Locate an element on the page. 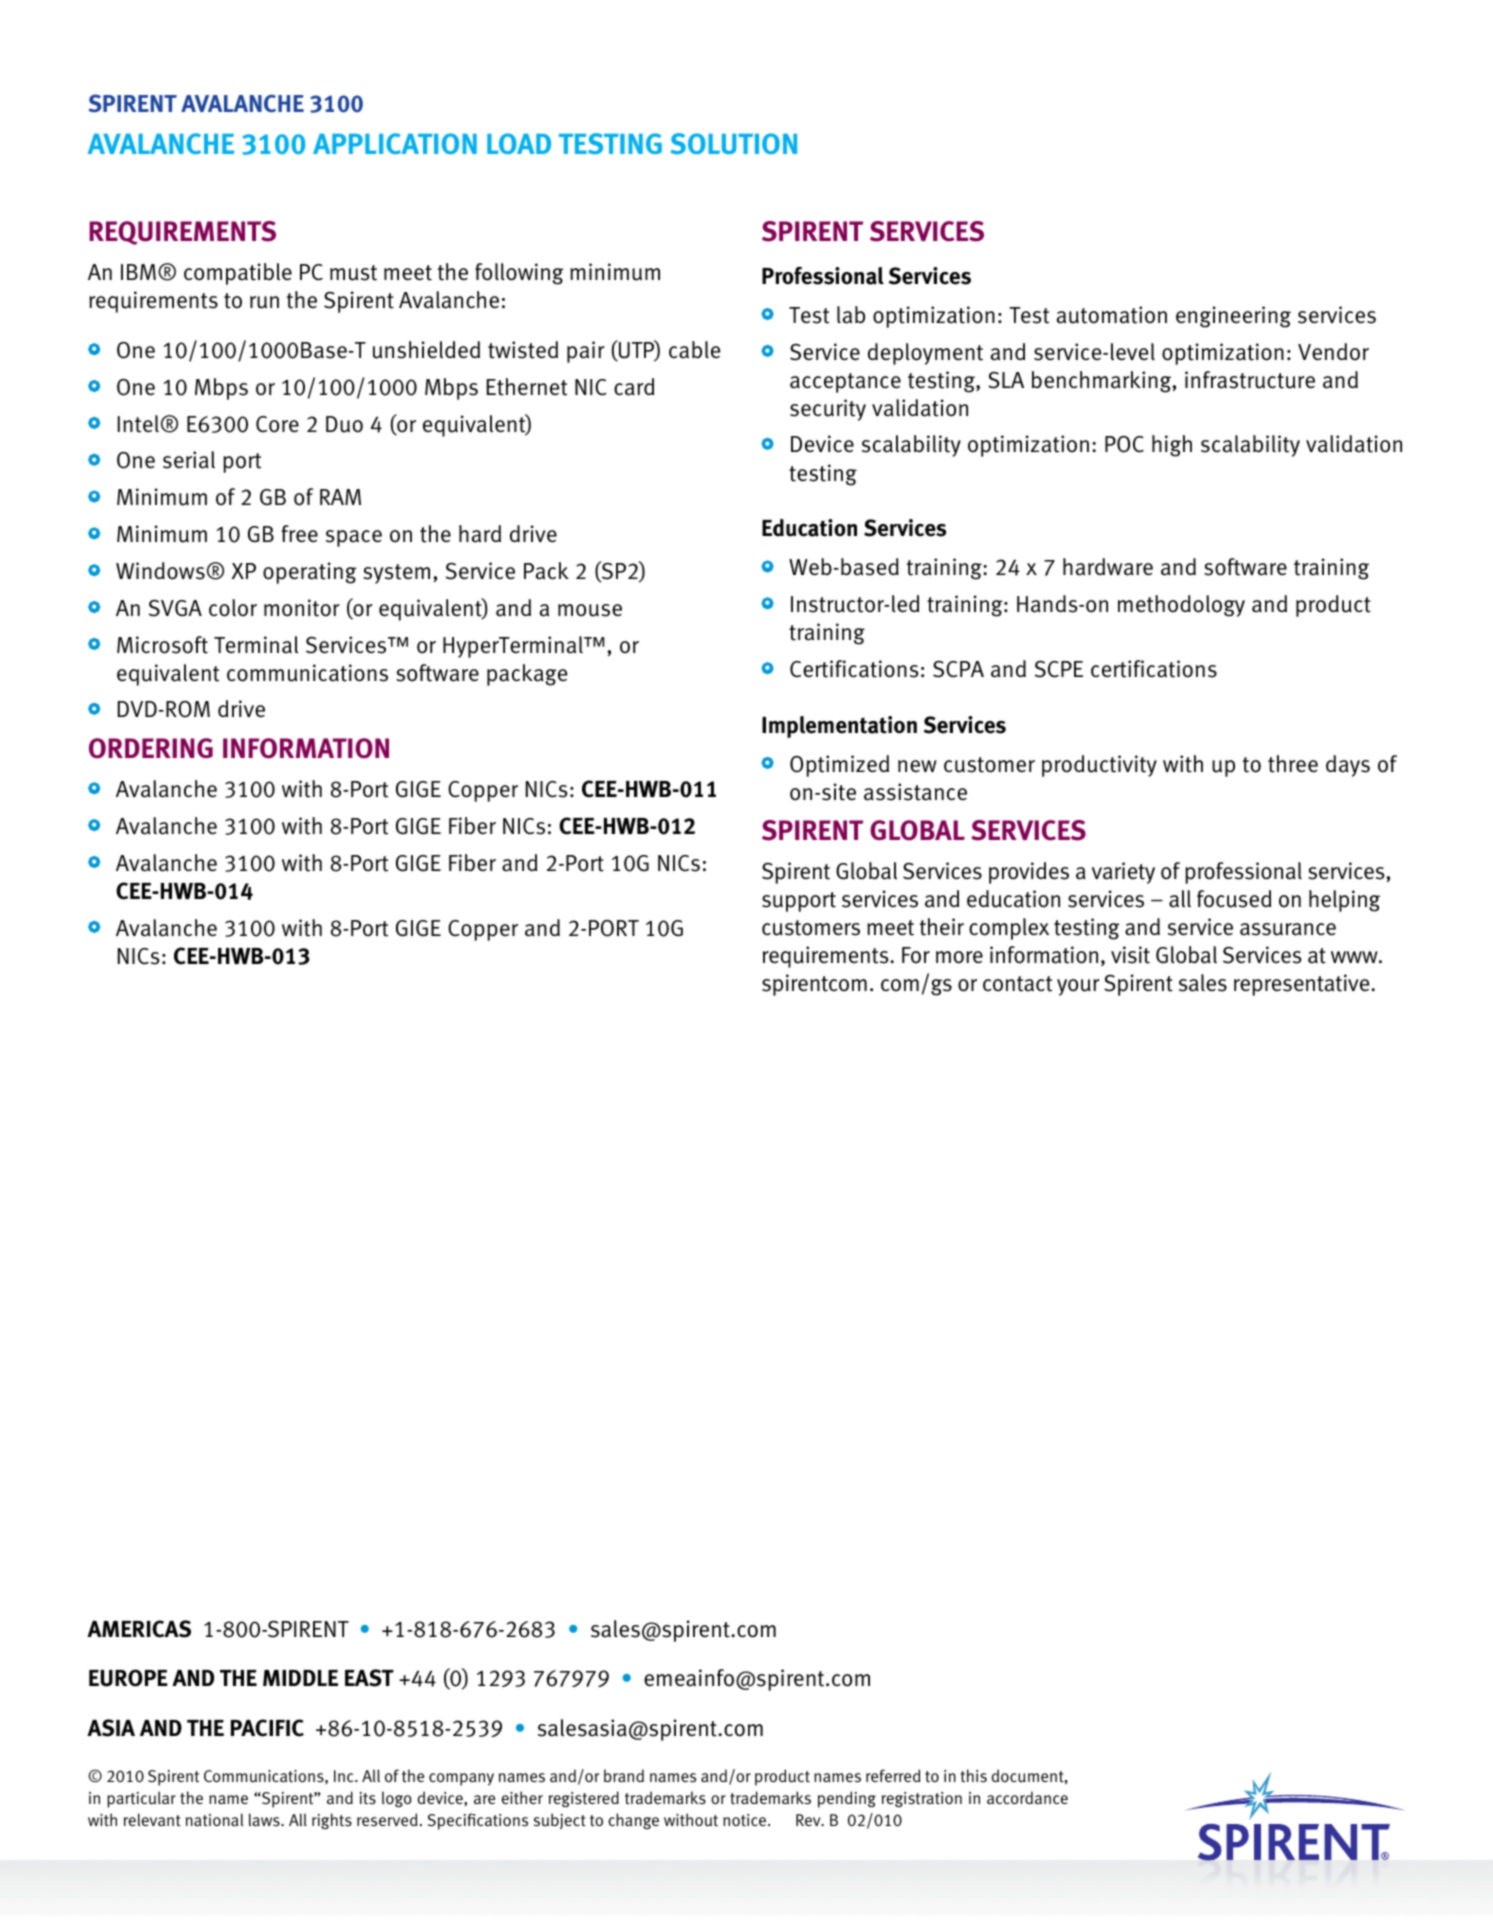 The width and height of the image is (1493, 1932). Ordering is located at coordinates (151, 748).
